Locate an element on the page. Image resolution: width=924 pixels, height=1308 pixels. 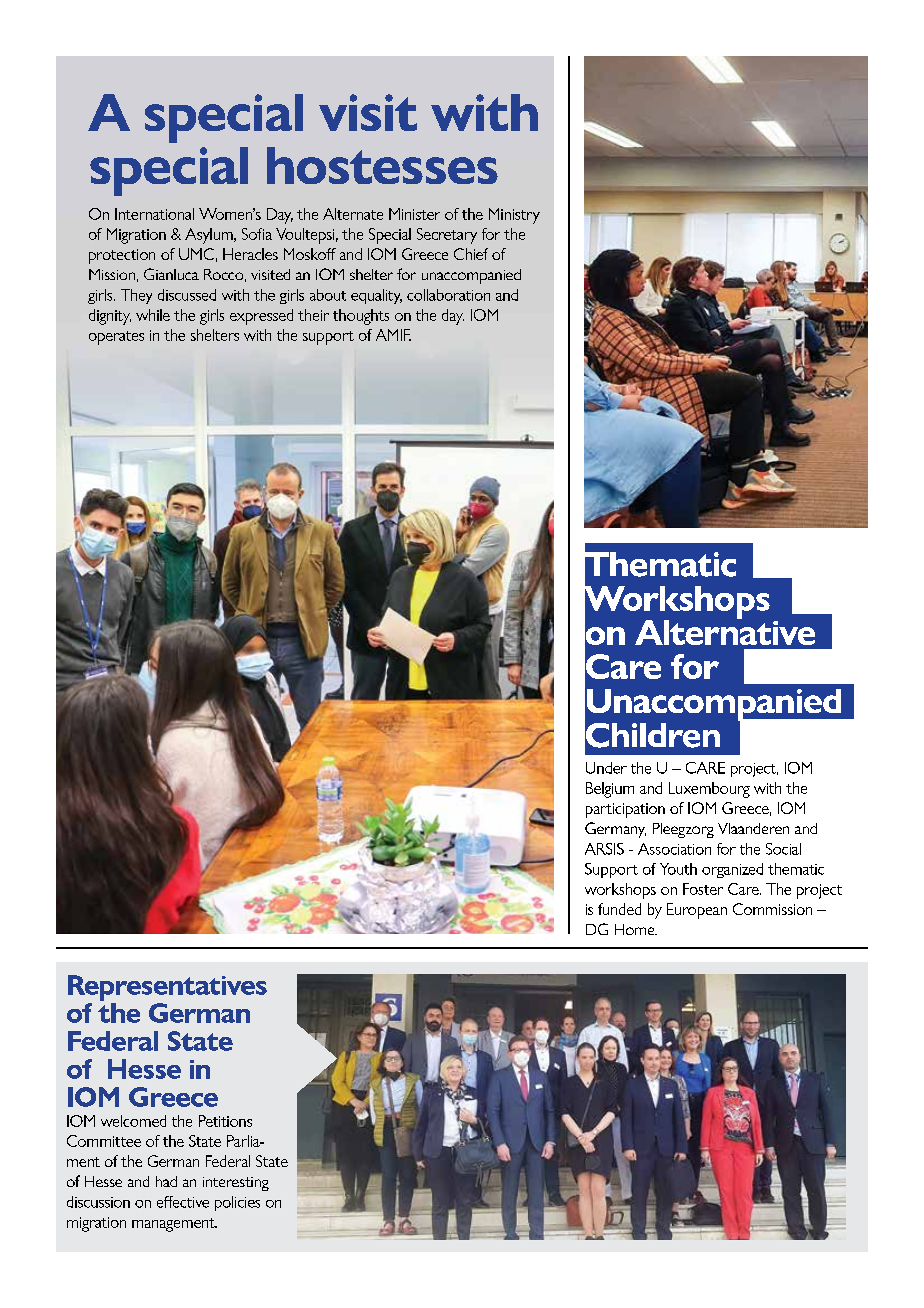
Representatives is located at coordinates (167, 988).
